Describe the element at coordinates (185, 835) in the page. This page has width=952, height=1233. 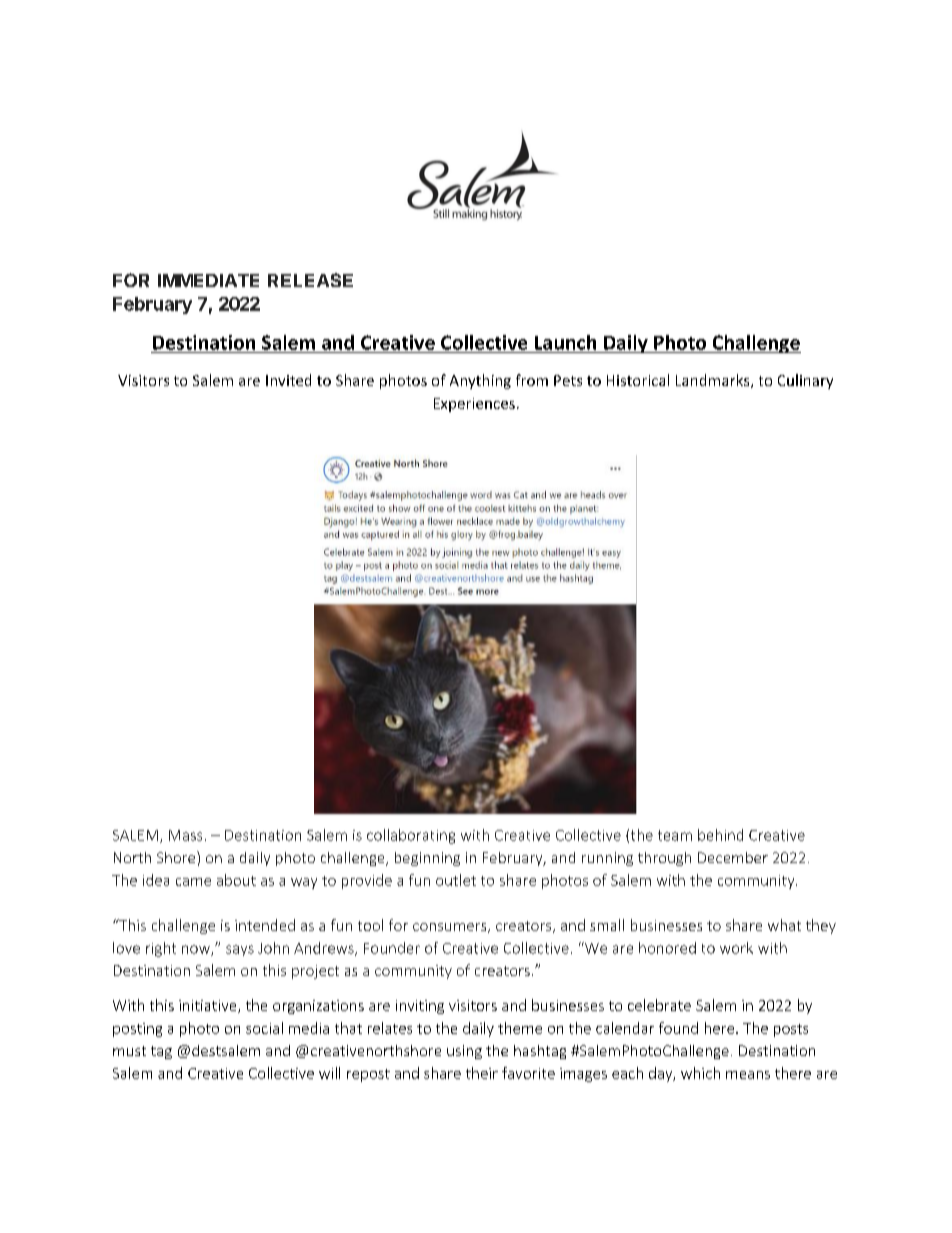
I see `Mass` at that location.
